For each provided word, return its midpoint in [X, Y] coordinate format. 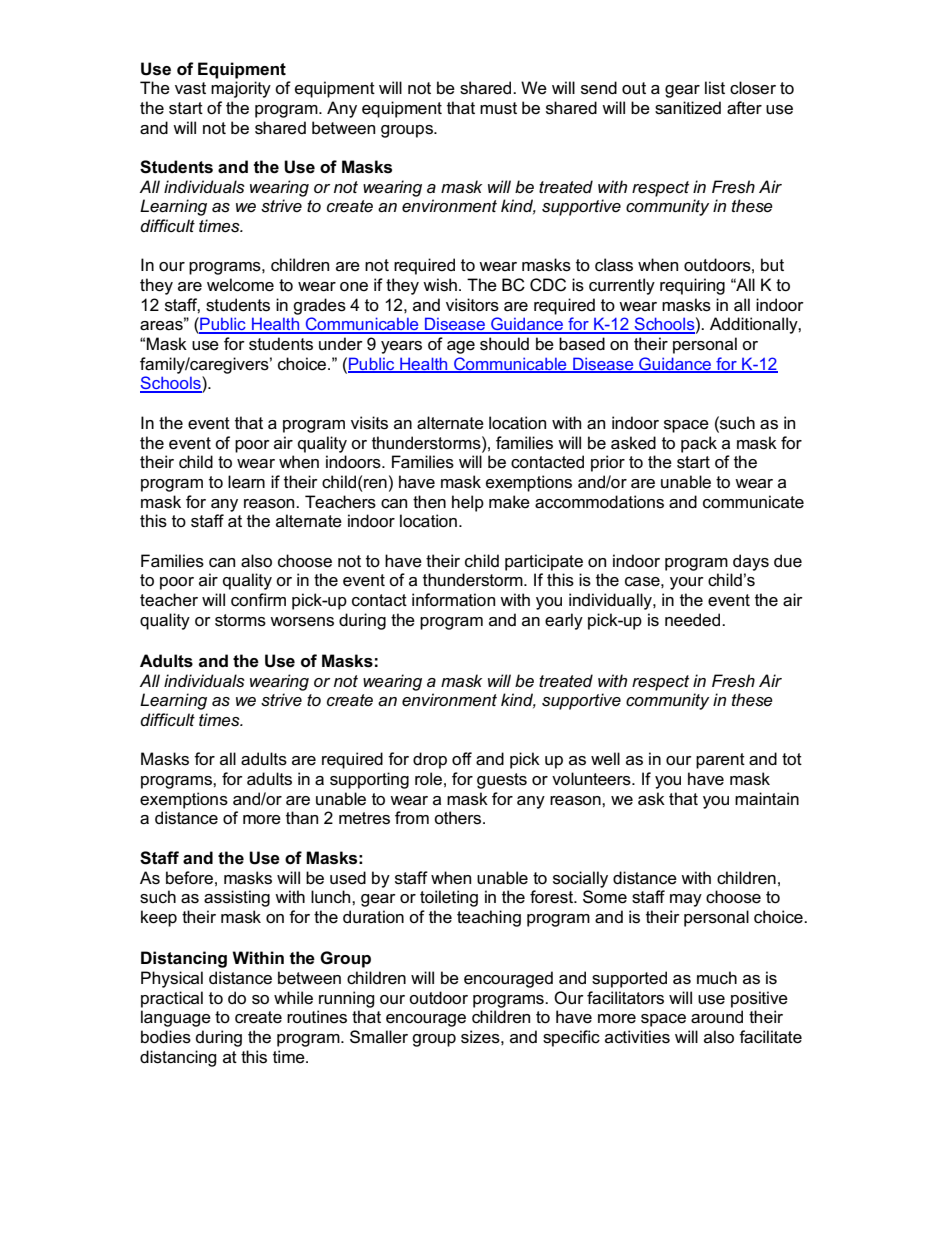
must [498, 108]
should [504, 344]
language [176, 1018]
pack [699, 444]
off [462, 759]
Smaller [379, 1037]
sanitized [688, 108]
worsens [302, 622]
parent [720, 761]
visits [369, 423]
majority [241, 89]
